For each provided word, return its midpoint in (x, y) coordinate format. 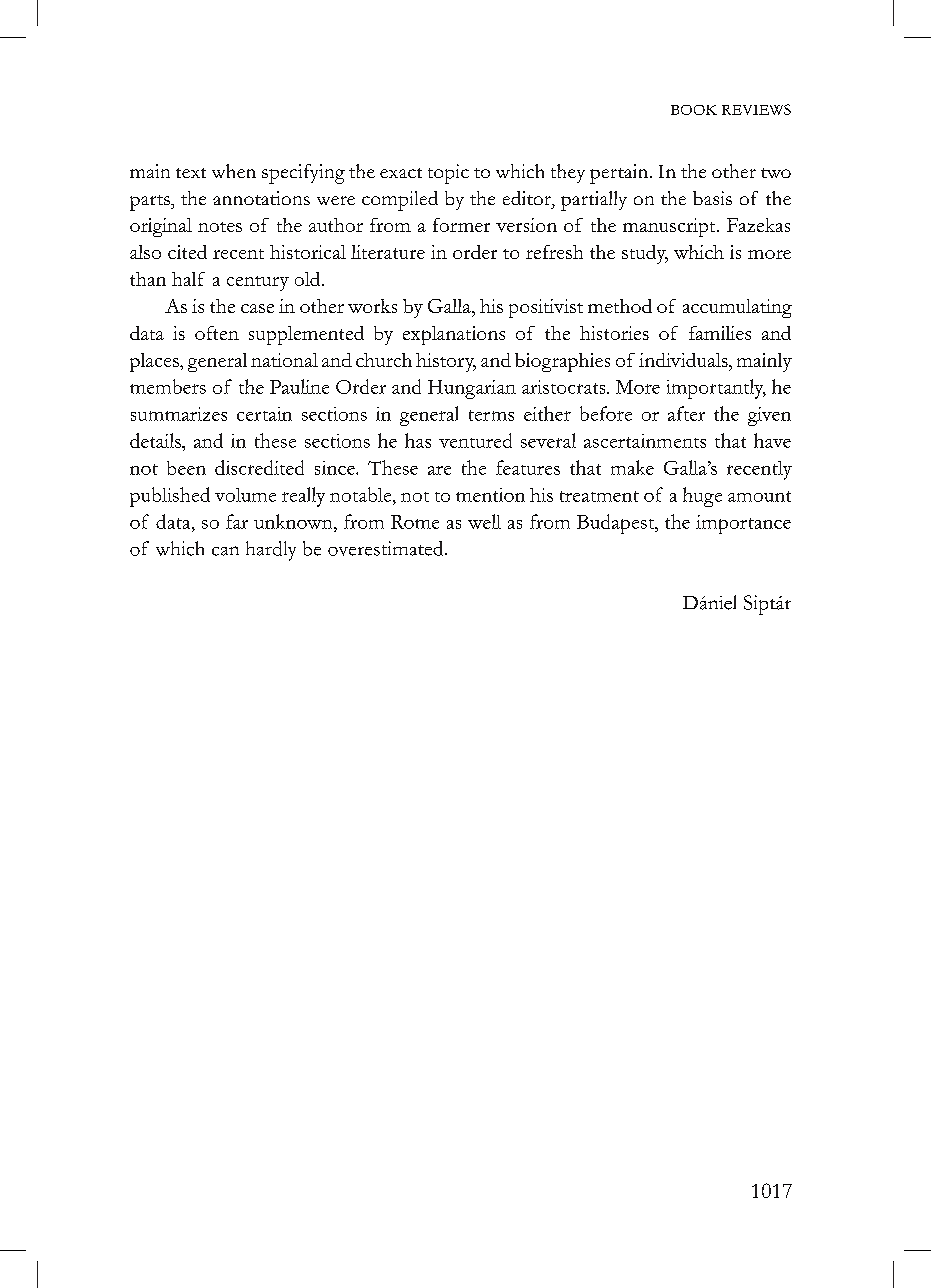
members (168, 386)
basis (712, 198)
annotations (261, 198)
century (258, 283)
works (372, 306)
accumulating (737, 308)
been (186, 468)
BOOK (694, 110)
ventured (475, 440)
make (632, 467)
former (461, 225)
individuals (684, 360)
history (446, 362)
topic (448, 174)
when (234, 171)
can (225, 551)
